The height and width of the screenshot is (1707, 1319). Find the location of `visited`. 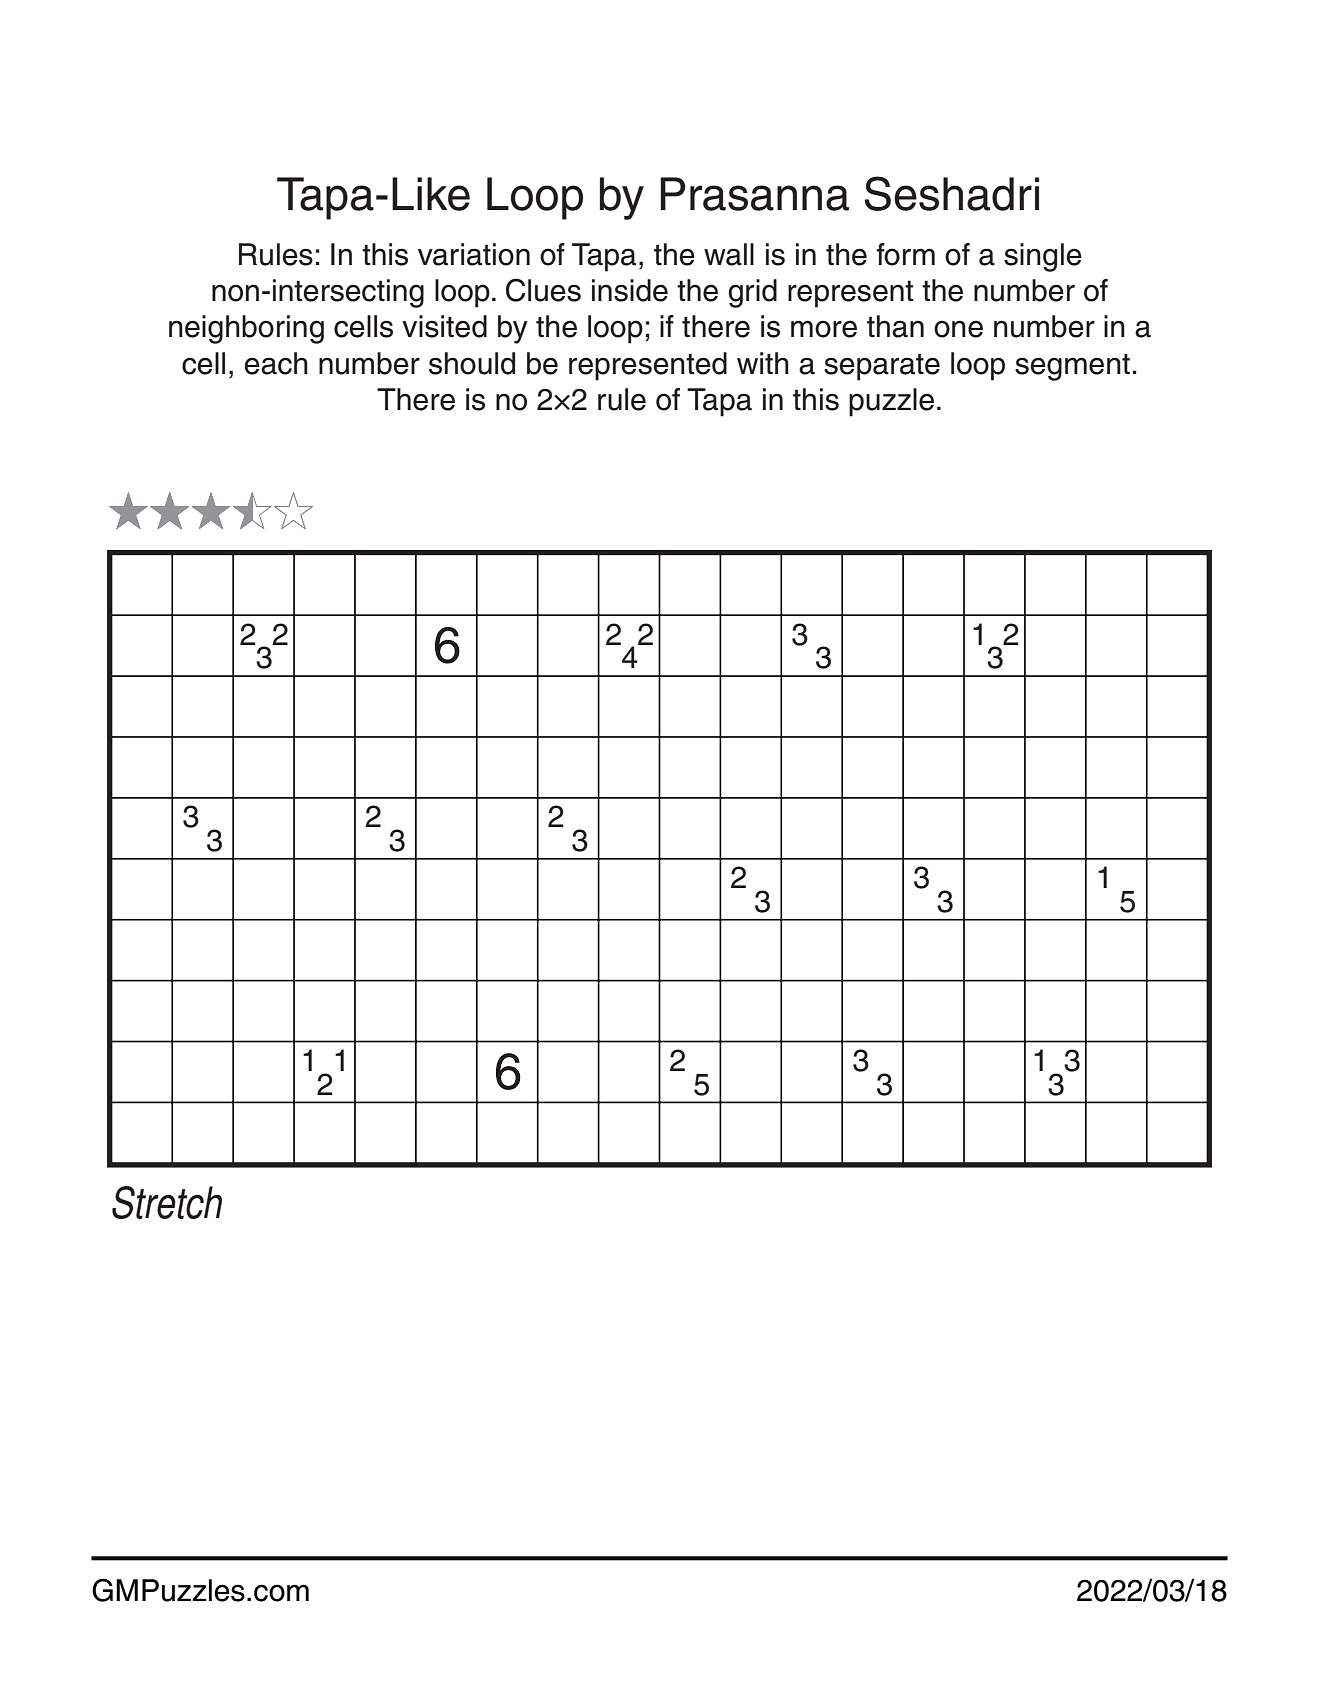

visited is located at coordinates (444, 326).
